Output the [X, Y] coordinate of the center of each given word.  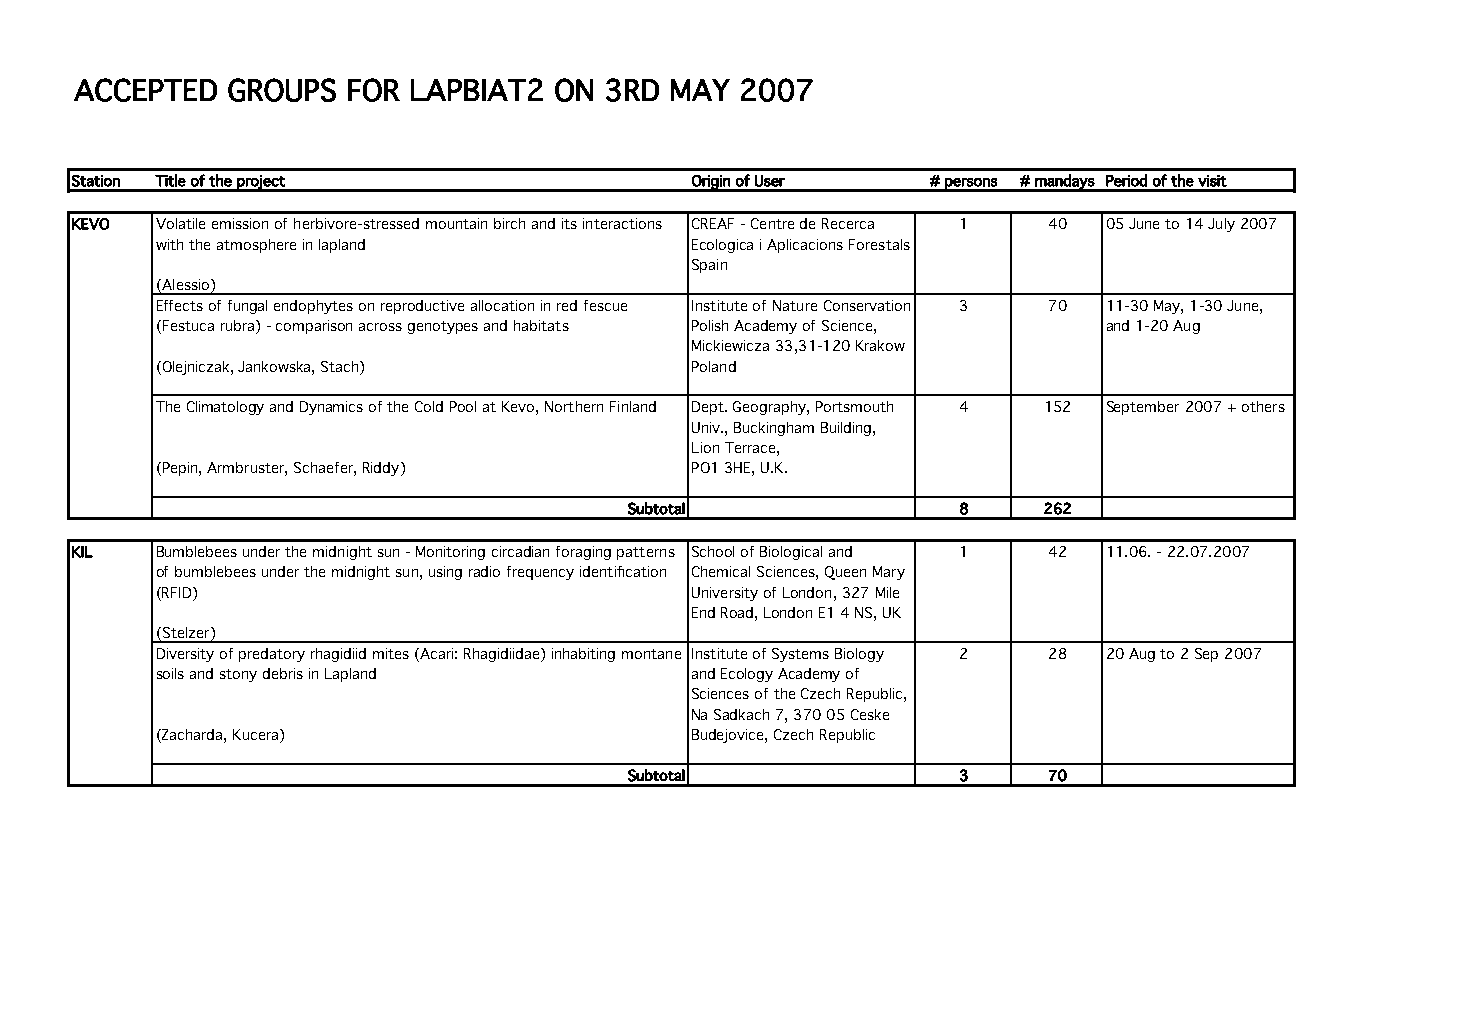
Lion [705, 447]
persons [971, 184]
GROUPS [282, 90]
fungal [247, 307]
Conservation [867, 305]
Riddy [382, 469]
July [1221, 225]
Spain [709, 266]
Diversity [185, 655]
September [1143, 408]
